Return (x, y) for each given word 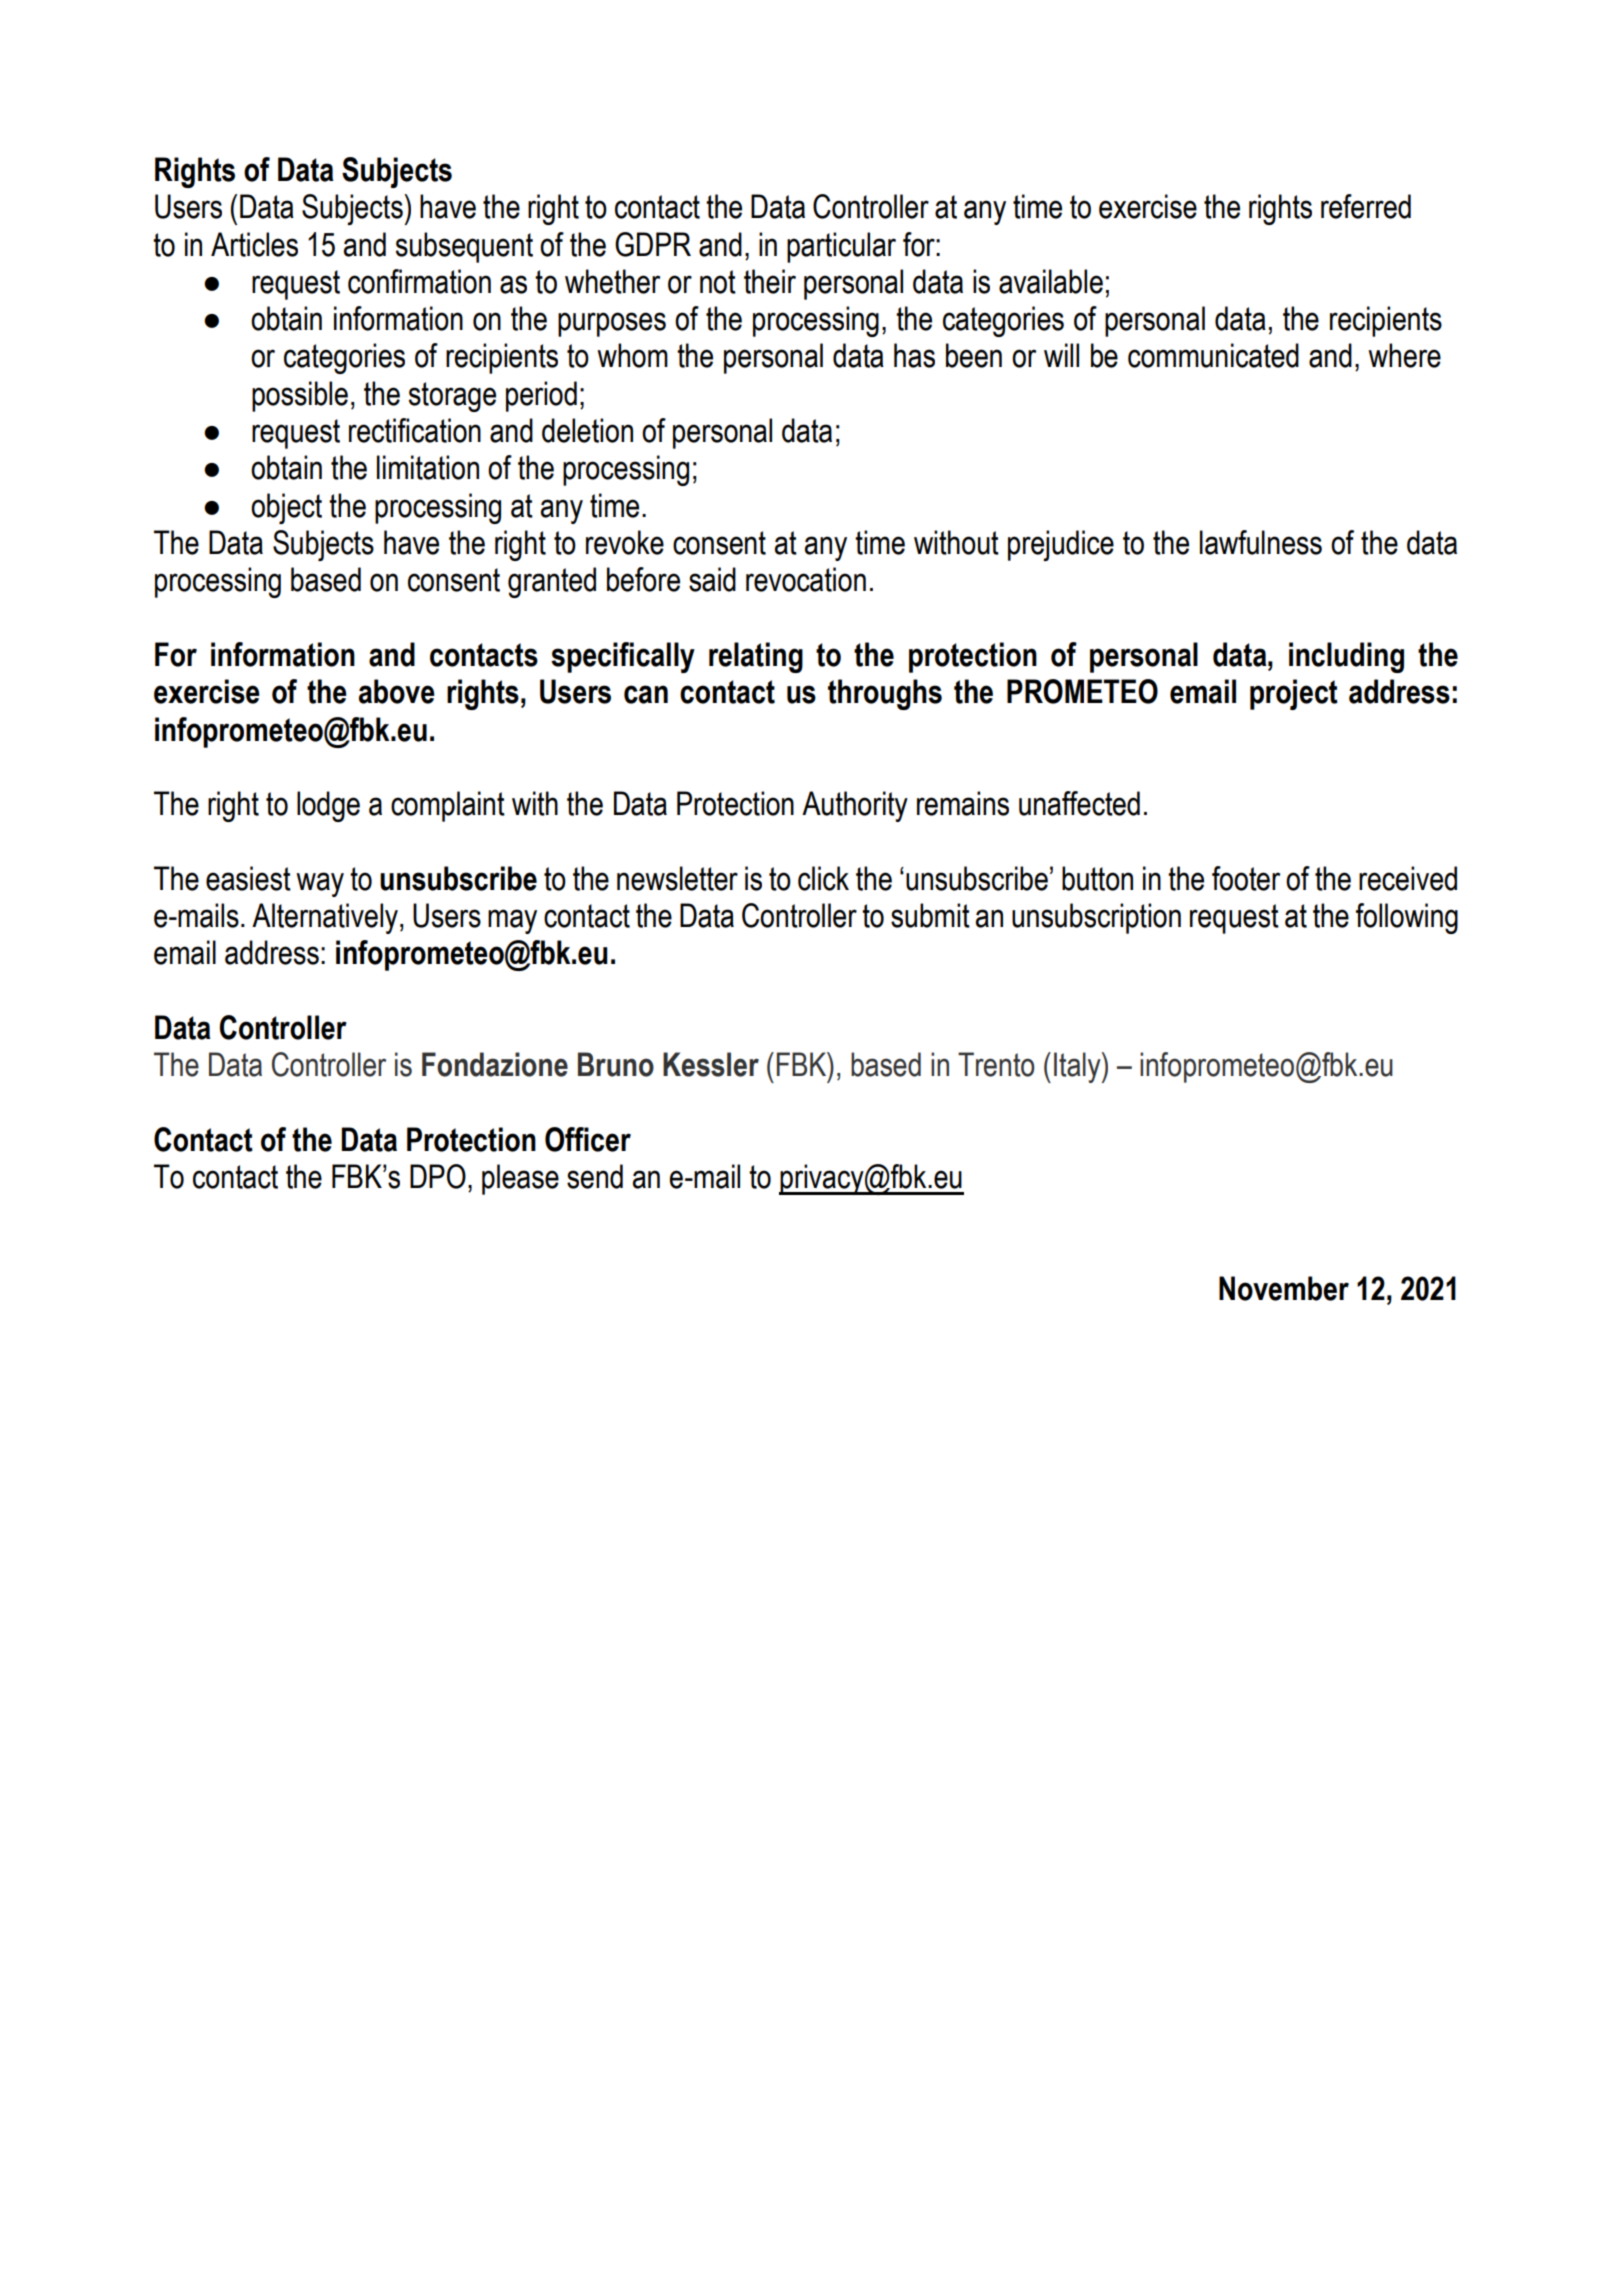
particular (841, 247)
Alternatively (326, 918)
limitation (428, 467)
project (1294, 694)
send (595, 1176)
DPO (438, 1176)
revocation (806, 579)
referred (1366, 206)
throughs (885, 694)
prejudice (1061, 545)
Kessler (711, 1064)
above (397, 691)
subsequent (464, 247)
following (1407, 918)
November (1284, 1288)
